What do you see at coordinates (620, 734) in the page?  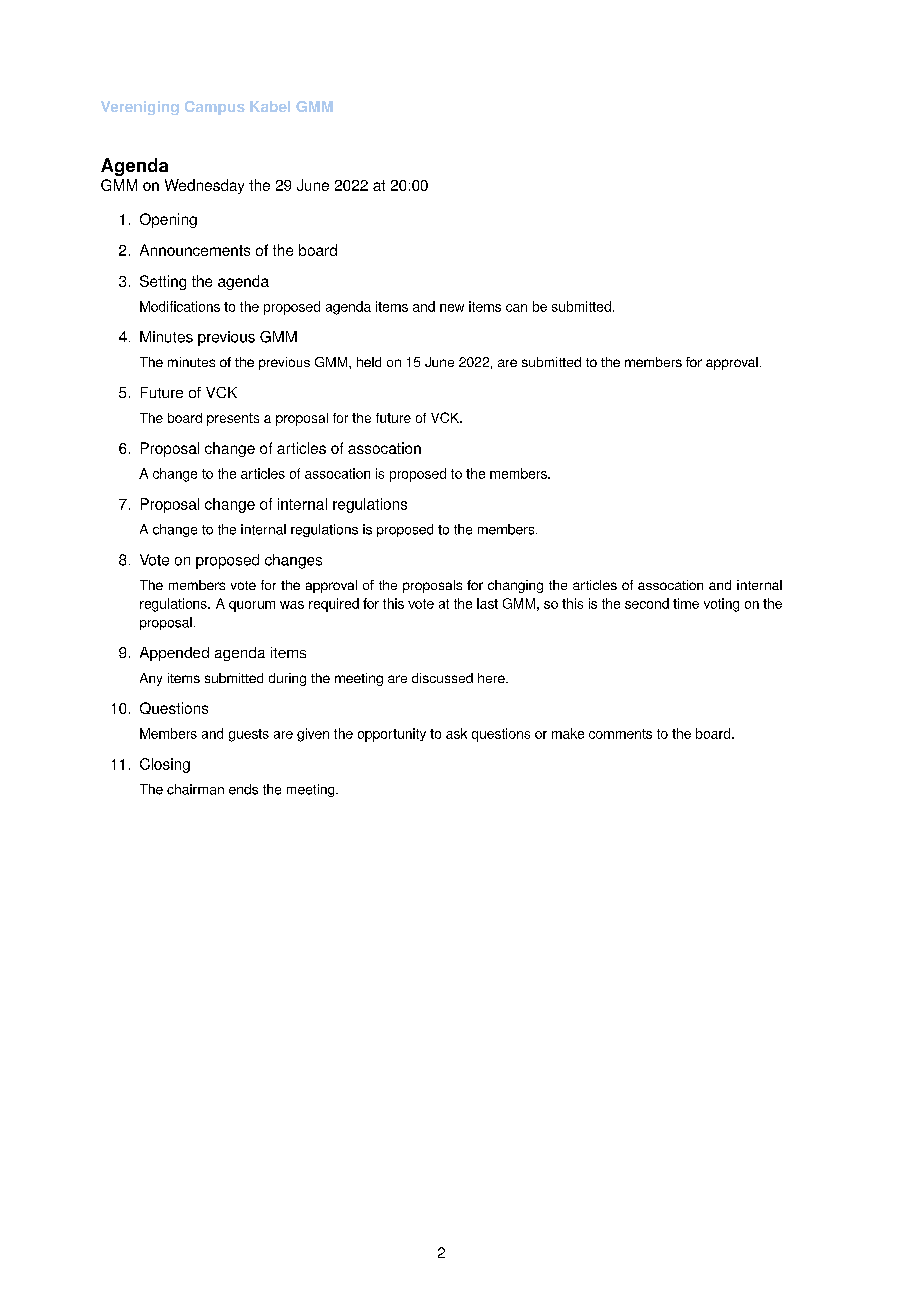 I see `comments` at bounding box center [620, 734].
